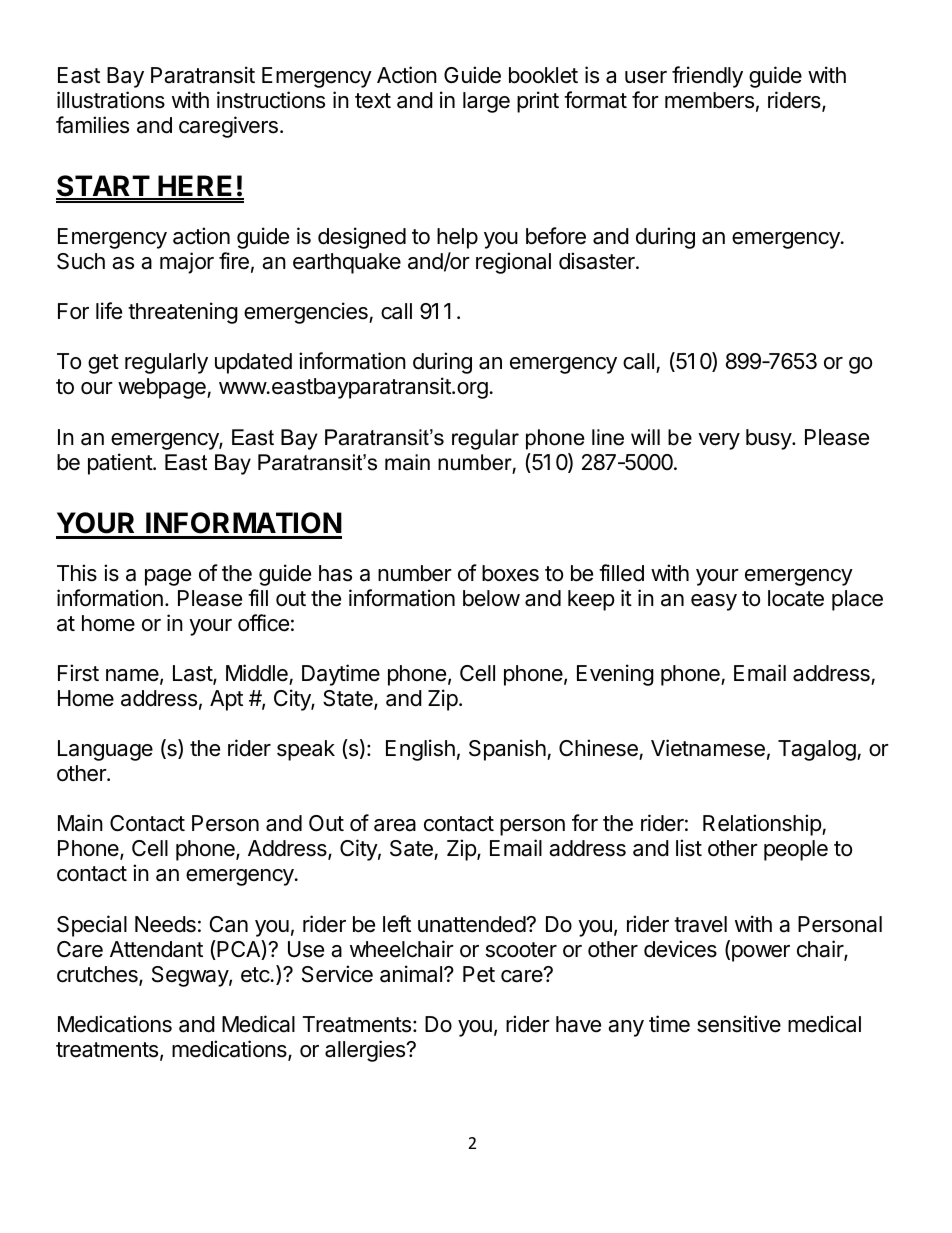  Describe the element at coordinates (796, 598) in the page. I see `locate` at that location.
